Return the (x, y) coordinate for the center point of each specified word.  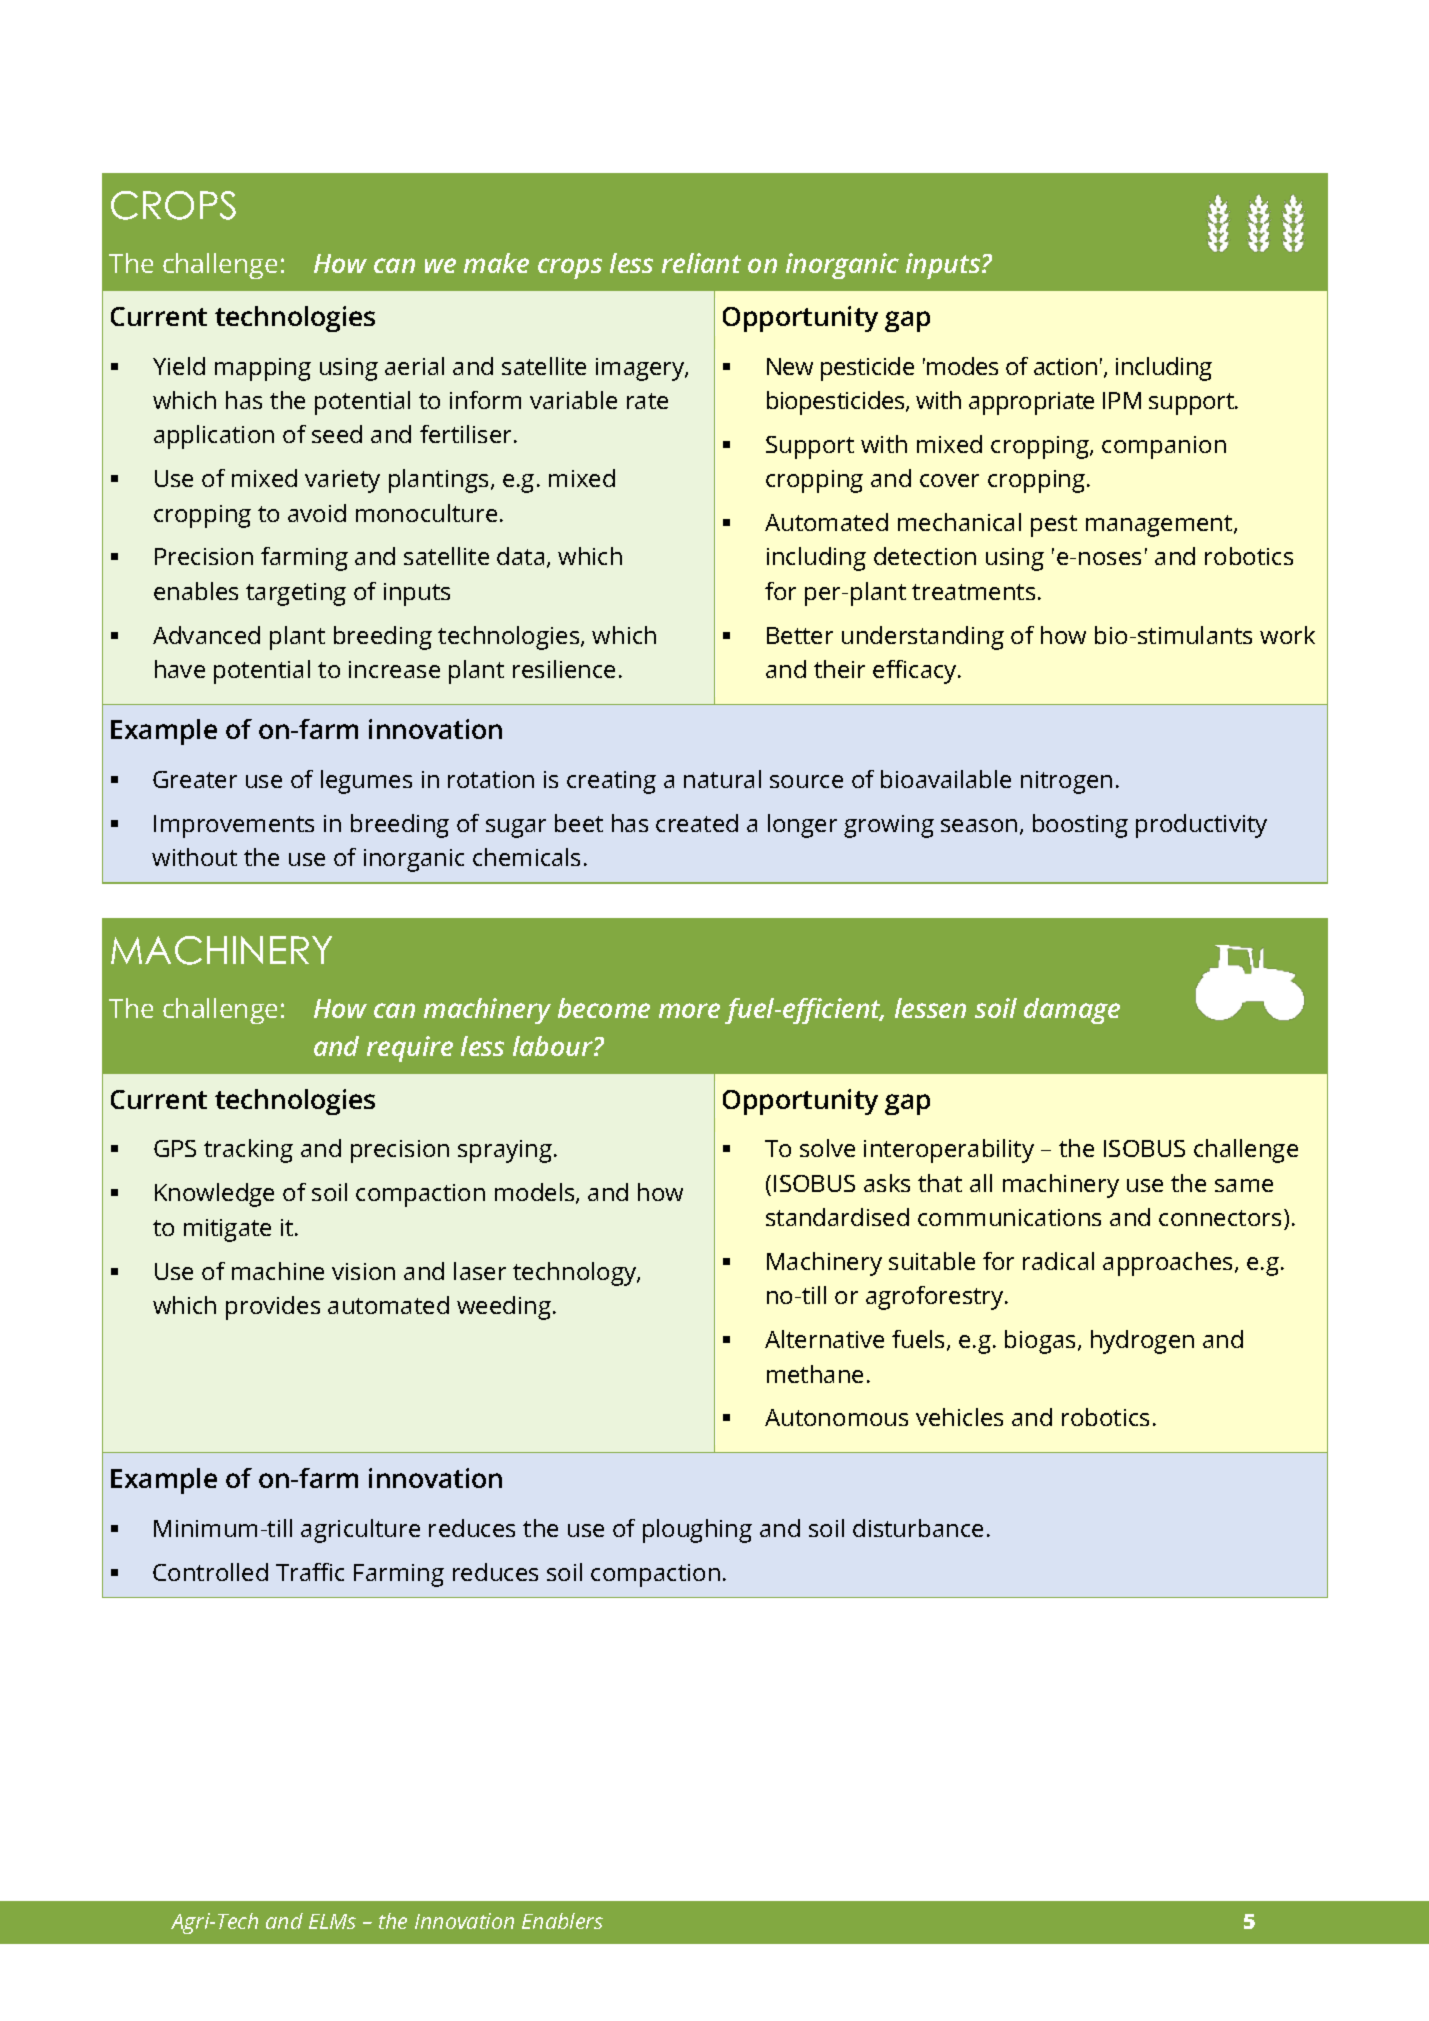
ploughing (697, 1531)
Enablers (562, 1921)
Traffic (310, 1572)
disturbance (918, 1528)
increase (394, 669)
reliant (701, 263)
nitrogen (1066, 782)
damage (1072, 1011)
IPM (1122, 400)
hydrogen (1142, 1342)
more (689, 1010)
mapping (263, 369)
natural (722, 779)
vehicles (959, 1417)
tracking (248, 1151)
